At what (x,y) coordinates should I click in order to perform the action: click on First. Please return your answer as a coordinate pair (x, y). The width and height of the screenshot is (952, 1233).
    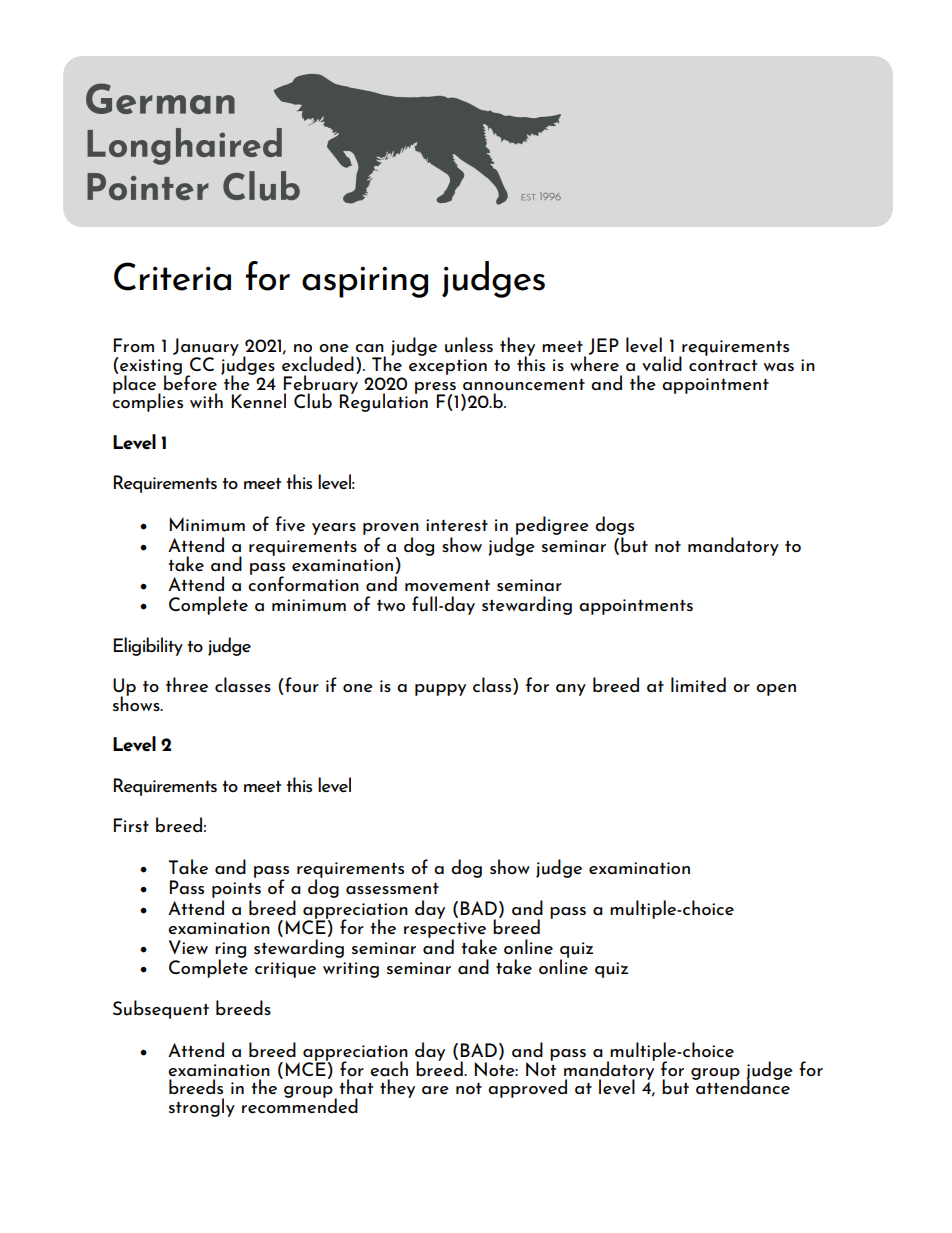
    Looking at the image, I should click on (131, 825).
